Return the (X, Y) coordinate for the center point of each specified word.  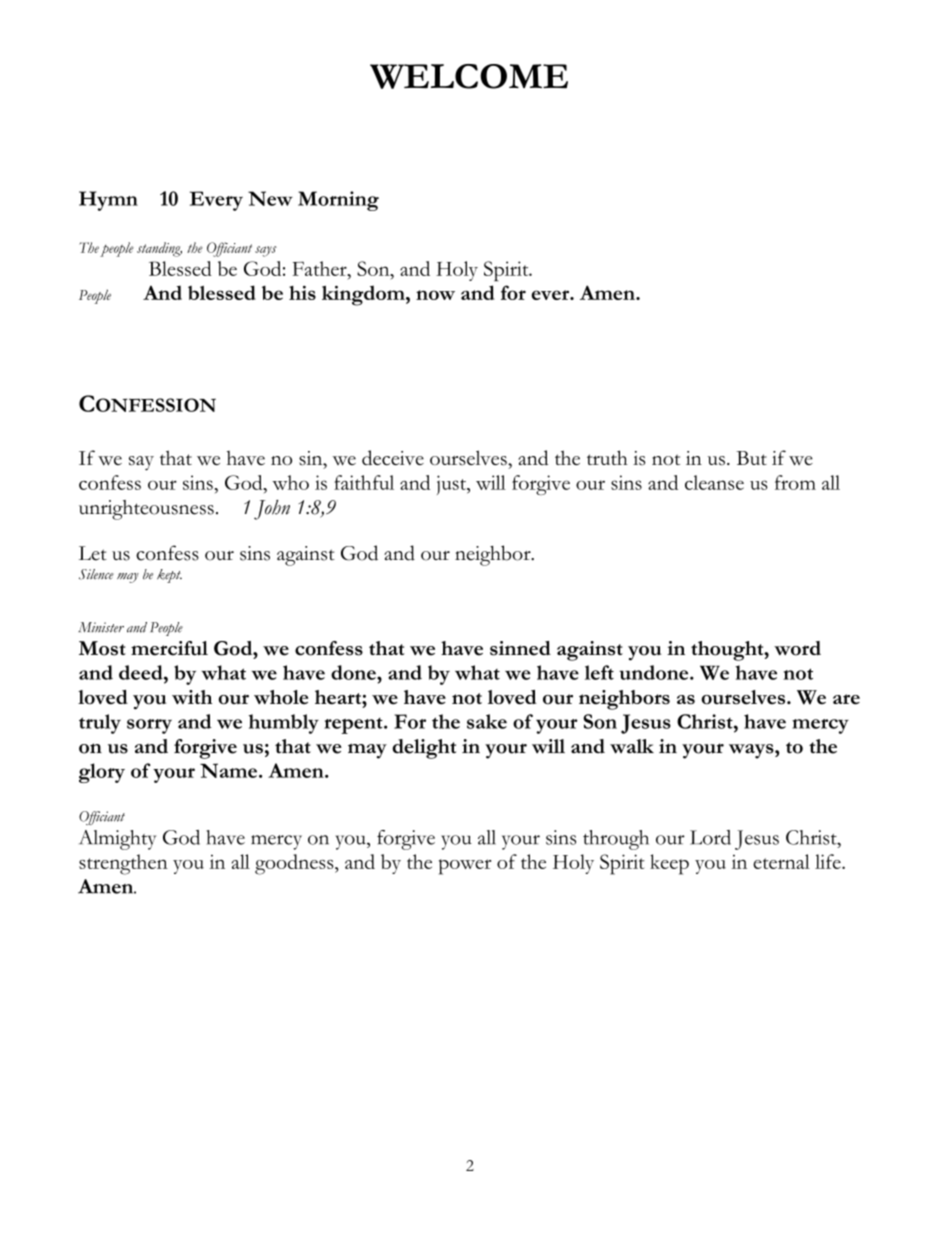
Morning (338, 201)
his (302, 292)
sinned (520, 648)
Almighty (117, 840)
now (435, 295)
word (797, 648)
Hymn (108, 201)
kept (169, 576)
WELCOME (469, 76)
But (751, 458)
